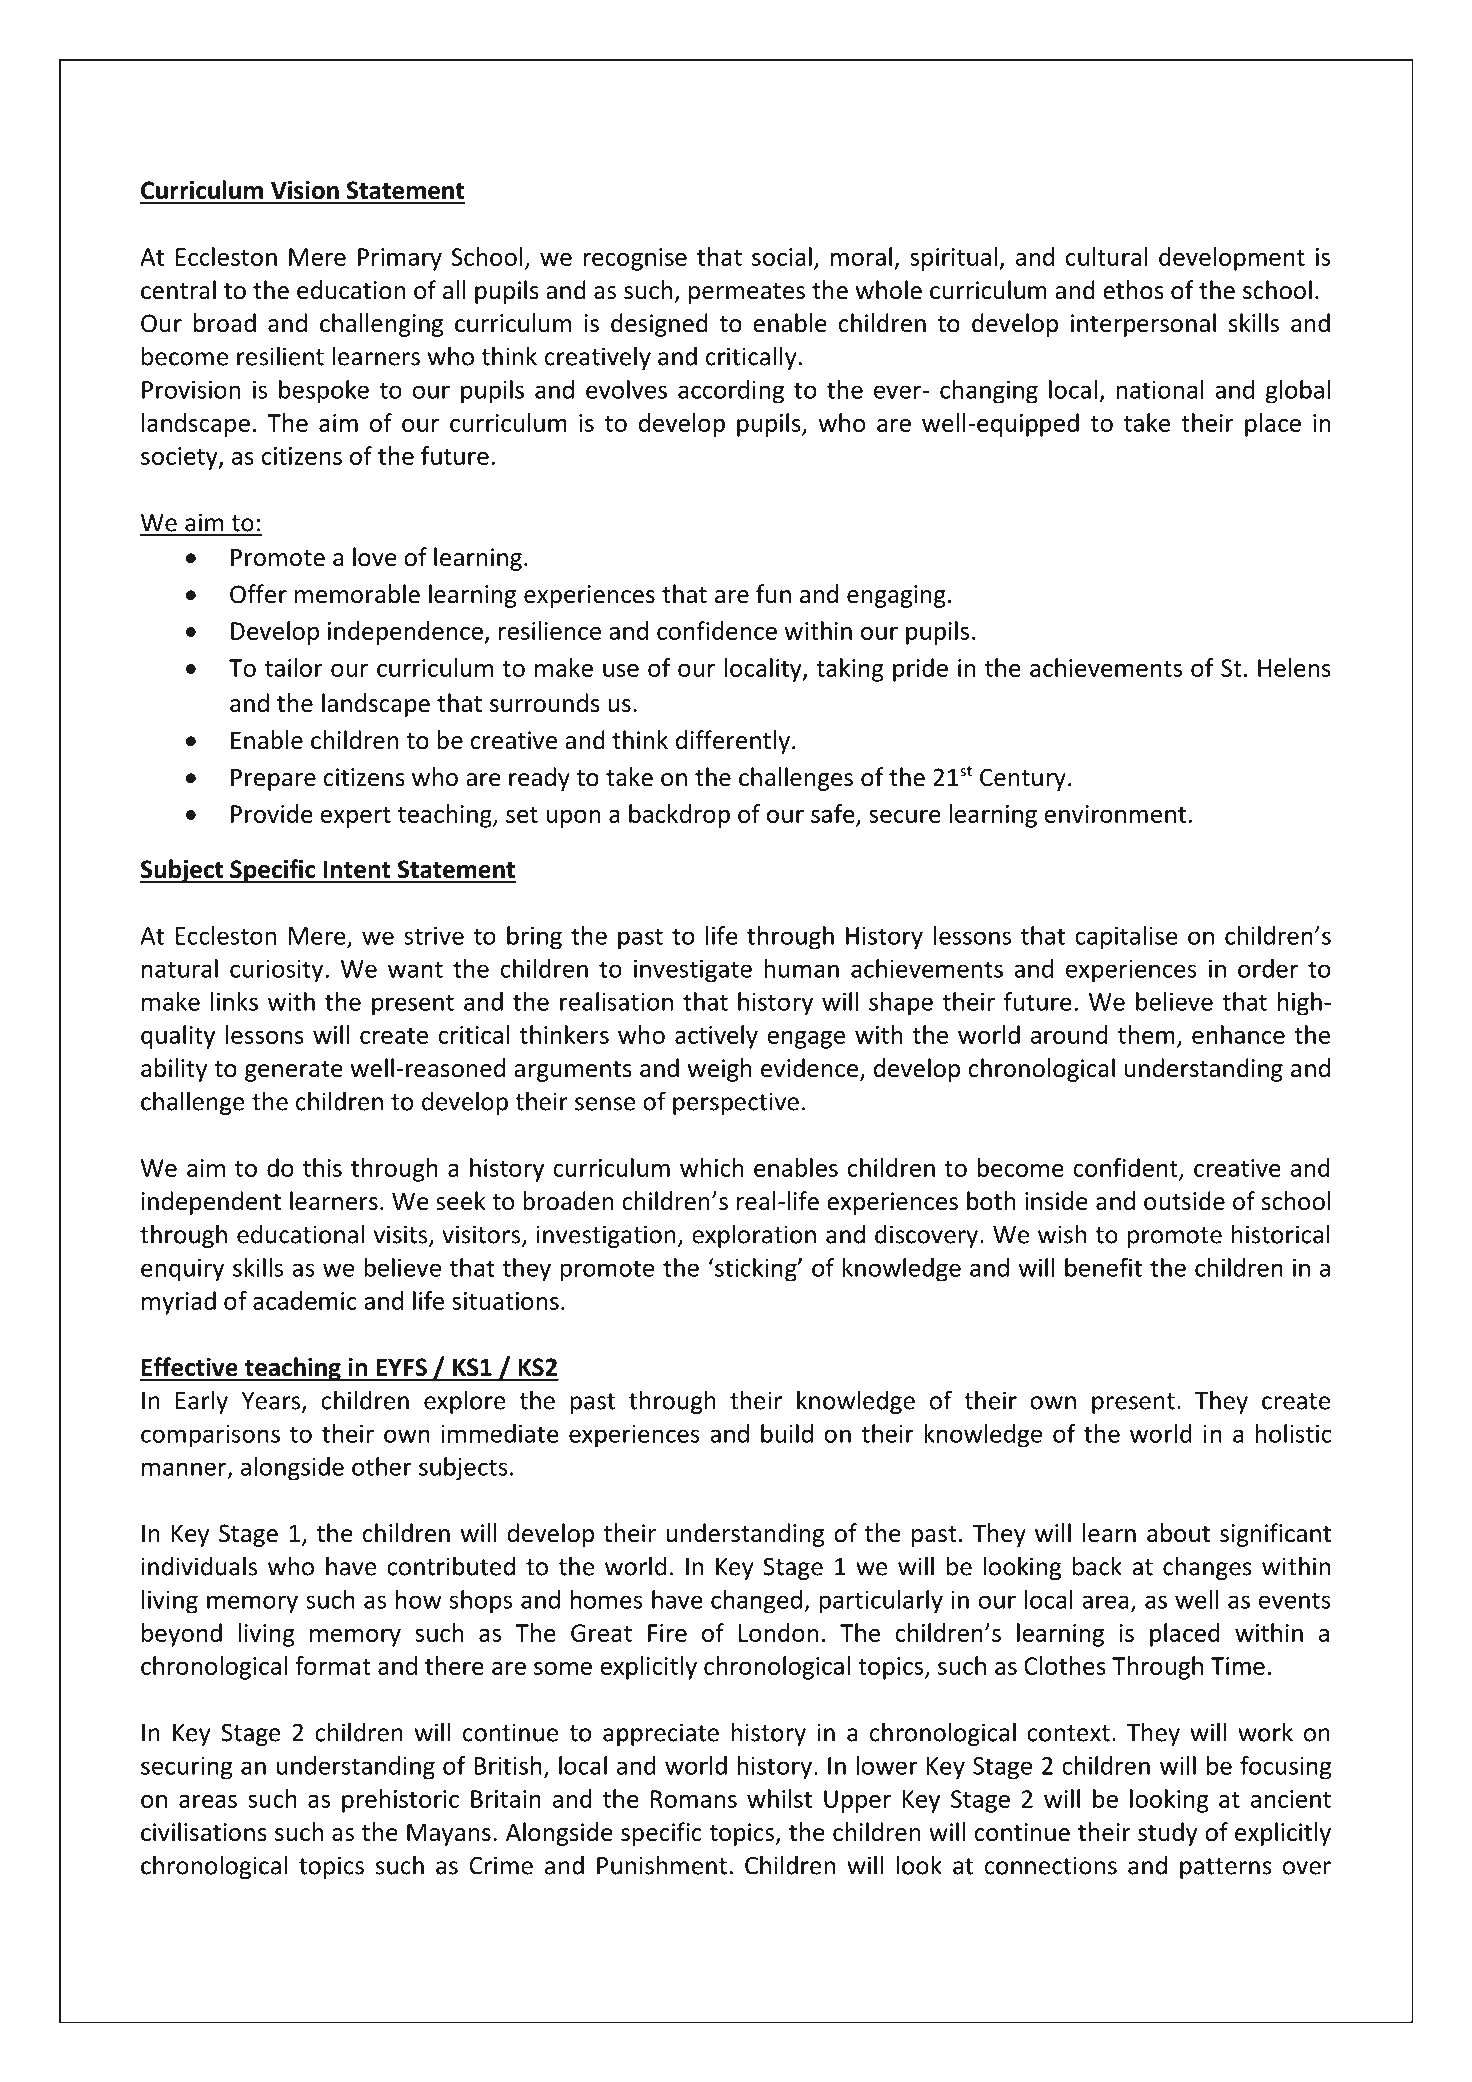 The height and width of the page is (2082, 1472). What do you see at coordinates (280, 356) in the page?
I see `resilient` at bounding box center [280, 356].
